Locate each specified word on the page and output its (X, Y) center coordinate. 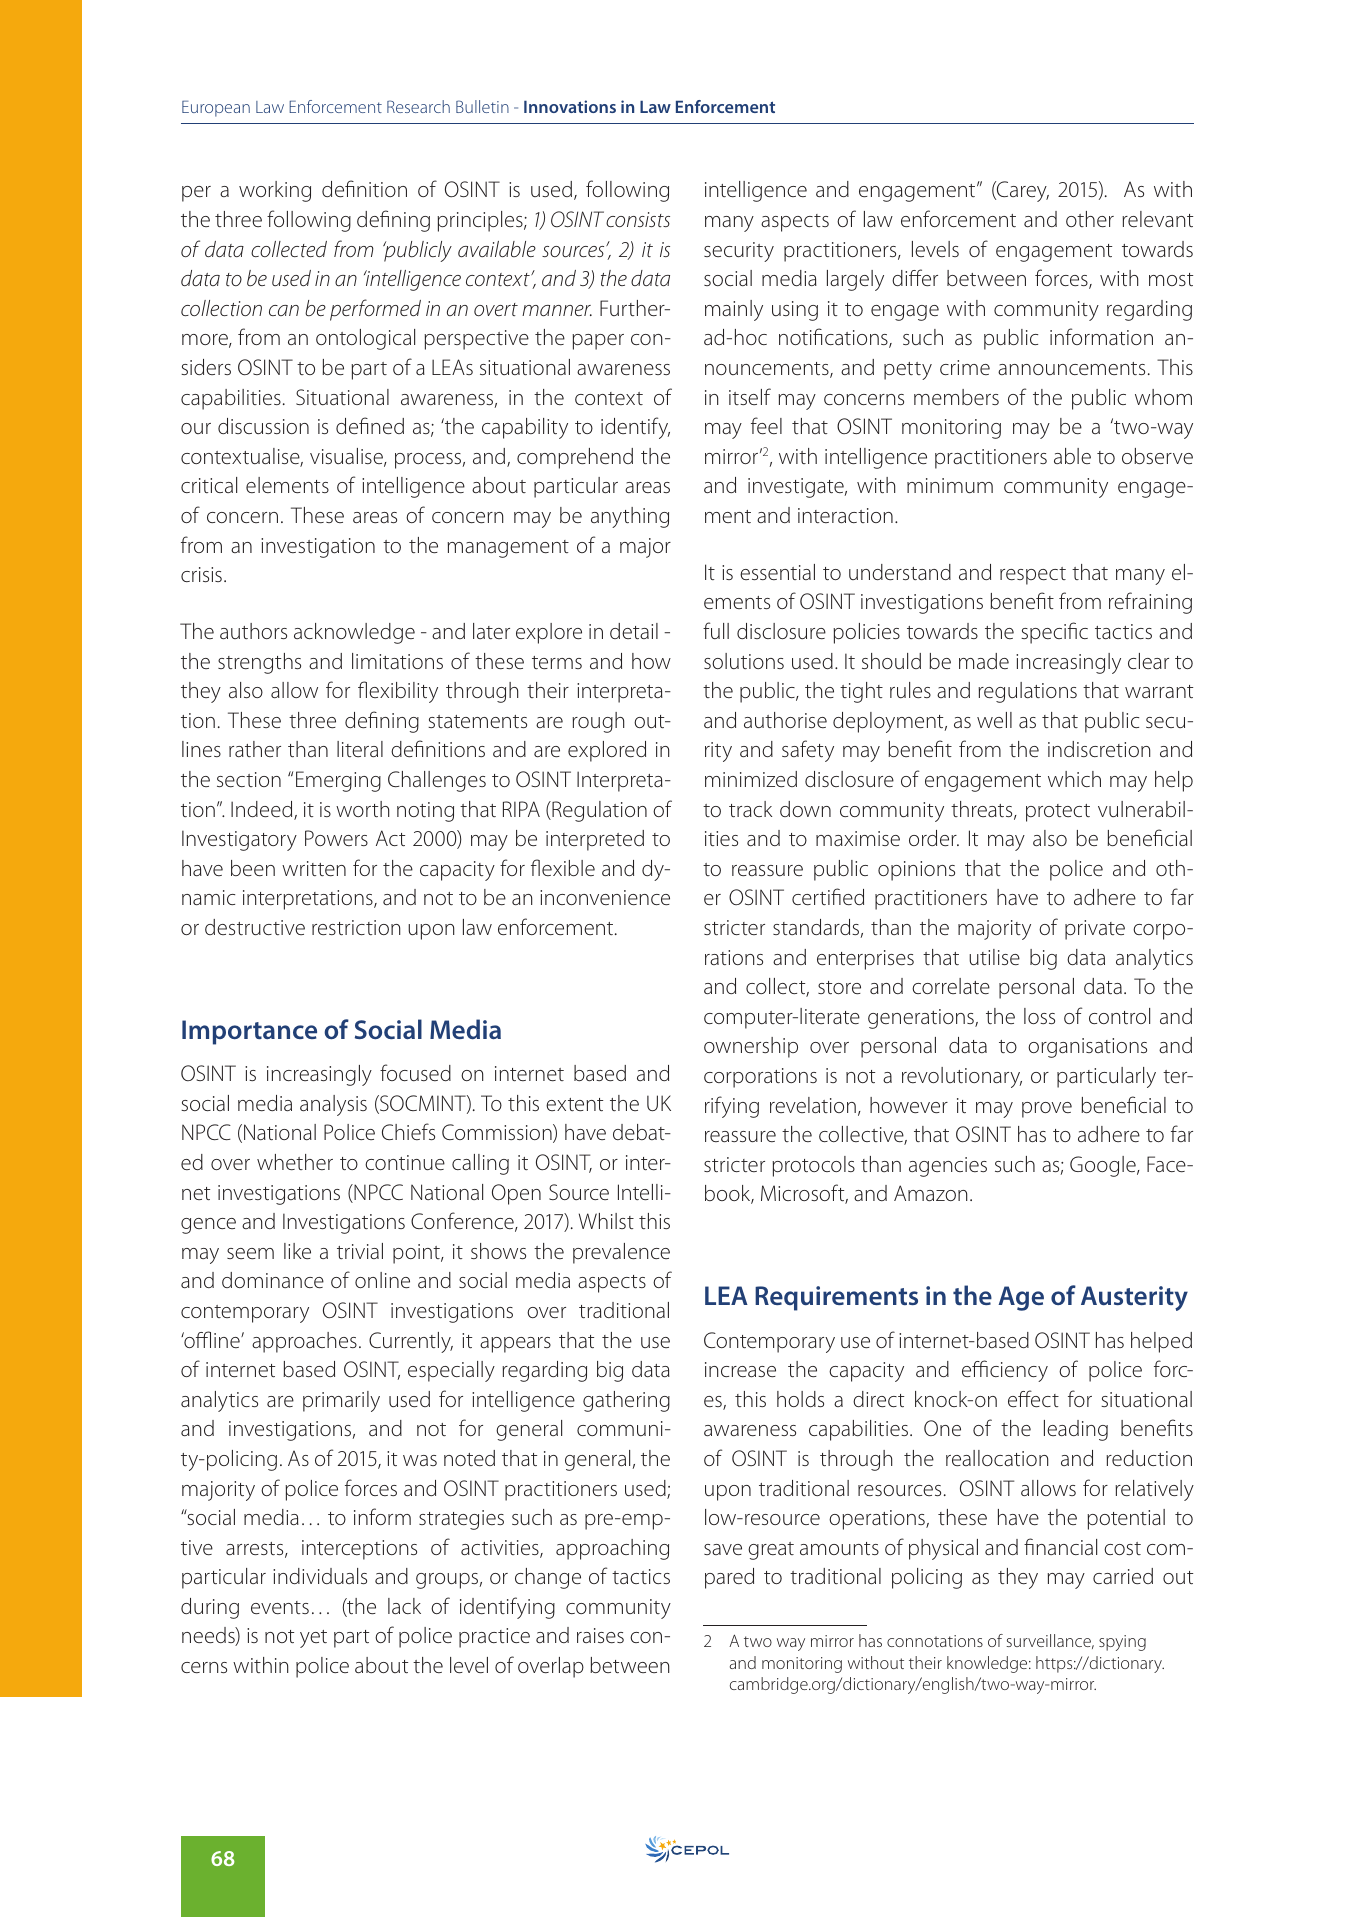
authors (253, 631)
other (1090, 219)
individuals (320, 1576)
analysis (333, 1105)
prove (1047, 1110)
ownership (751, 1047)
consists (638, 219)
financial (1060, 1546)
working (275, 191)
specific (1054, 633)
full (716, 630)
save (723, 1549)
